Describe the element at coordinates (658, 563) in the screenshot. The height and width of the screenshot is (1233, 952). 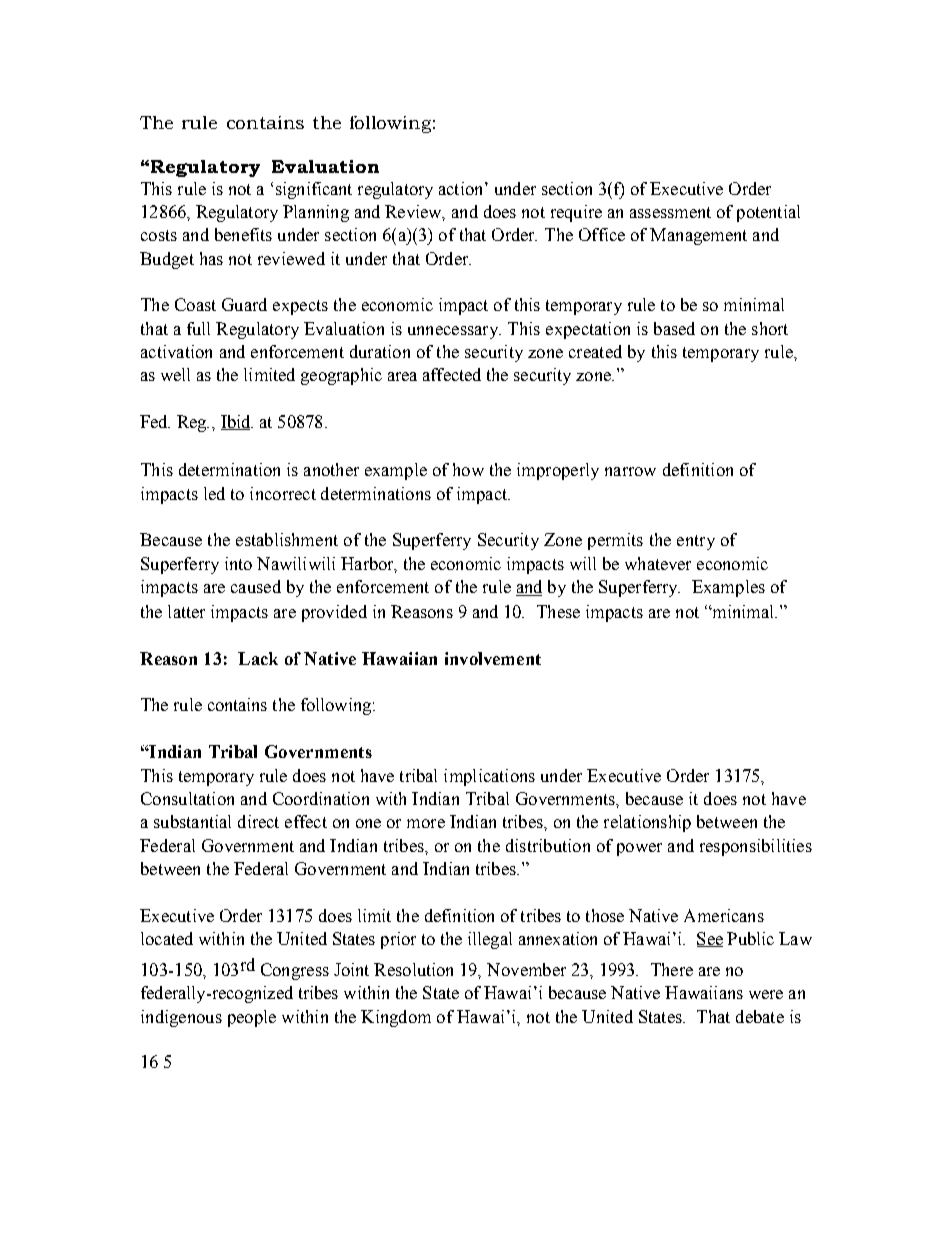
I see `whatever` at that location.
